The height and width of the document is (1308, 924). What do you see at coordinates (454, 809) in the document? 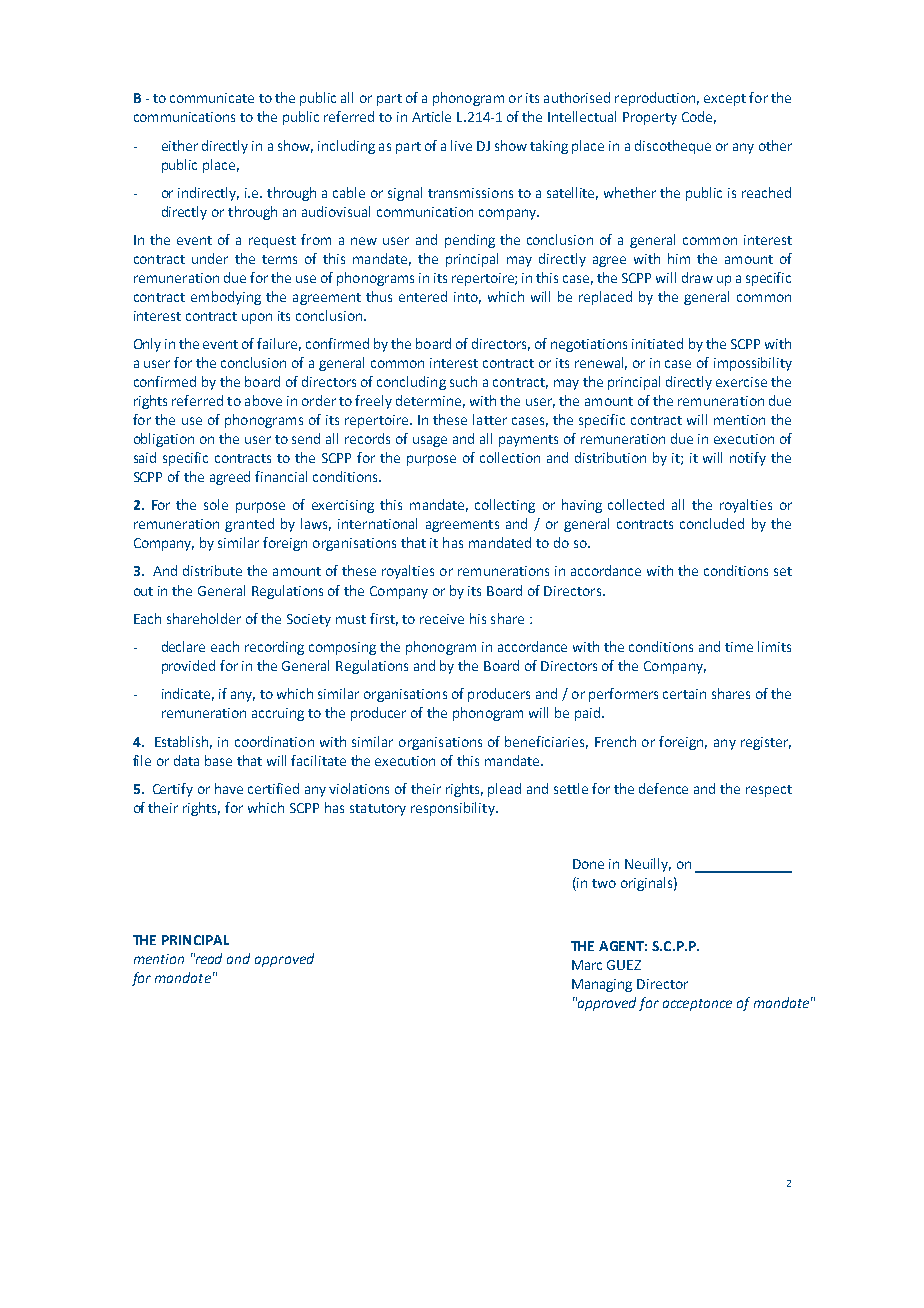
I see `responsibility` at bounding box center [454, 809].
